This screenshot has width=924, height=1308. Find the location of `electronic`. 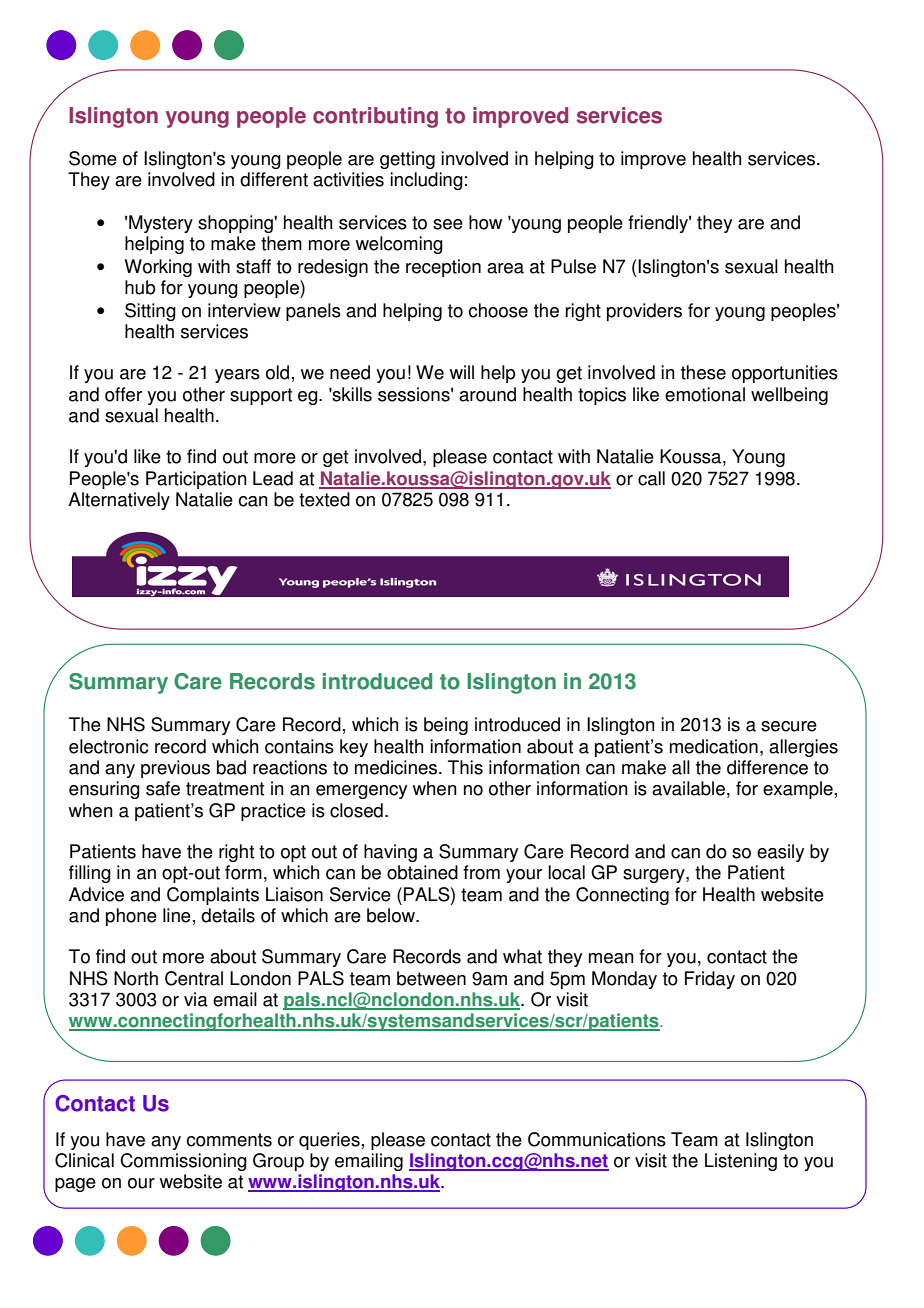

electronic is located at coordinates (109, 746).
